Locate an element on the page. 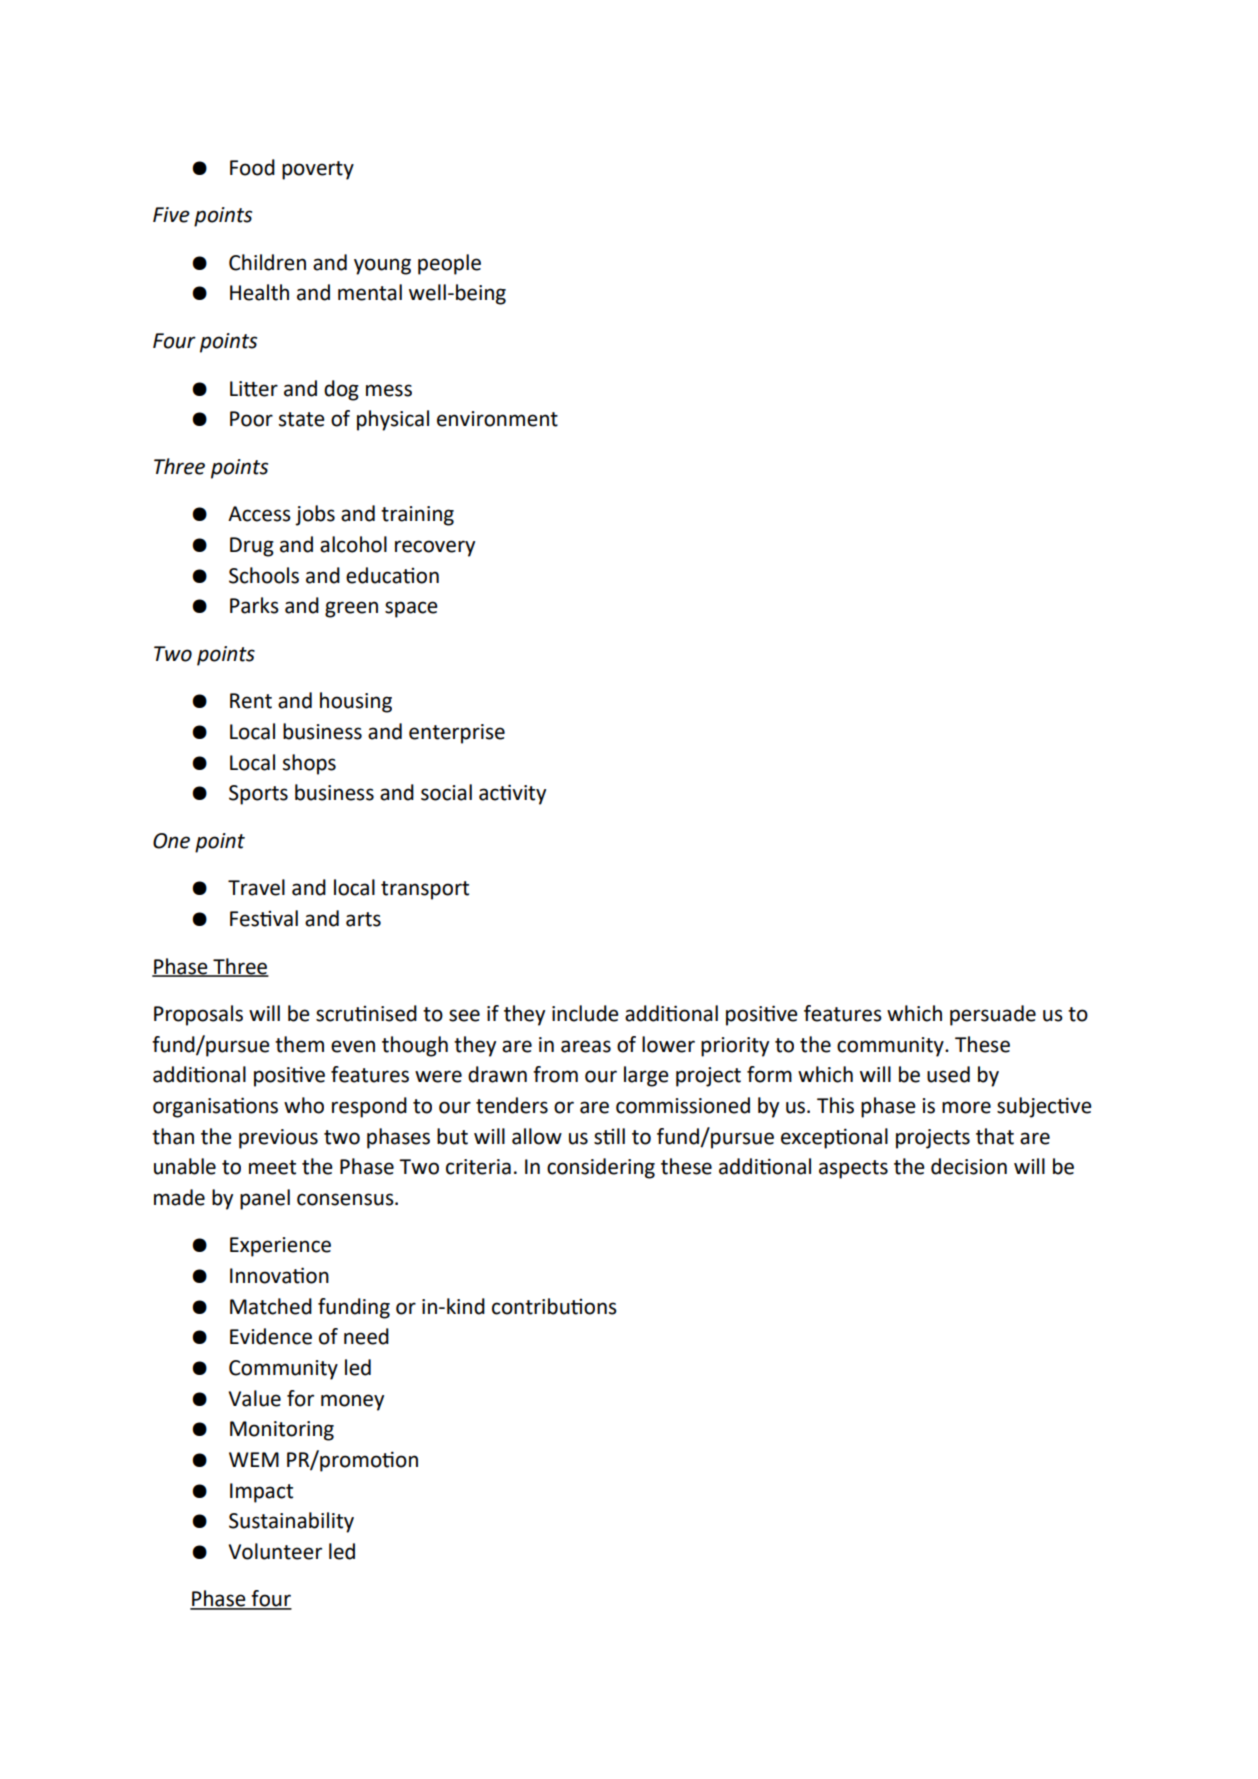 The image size is (1258, 1779). Food is located at coordinates (252, 167).
